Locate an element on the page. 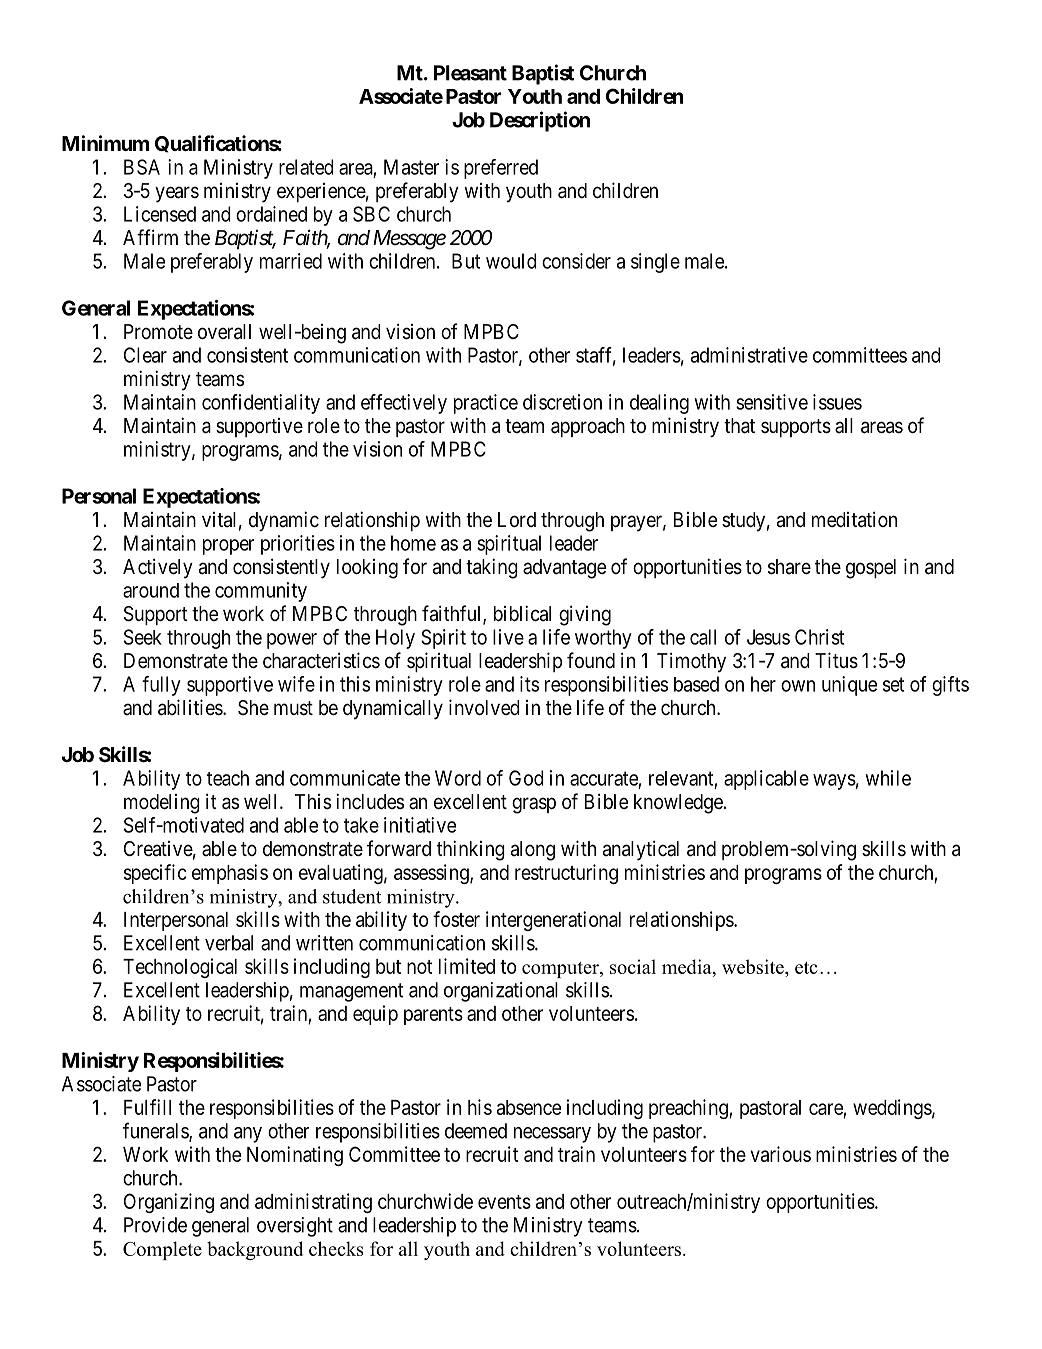 The width and height of the document is (1042, 1349). along is located at coordinates (533, 851).
